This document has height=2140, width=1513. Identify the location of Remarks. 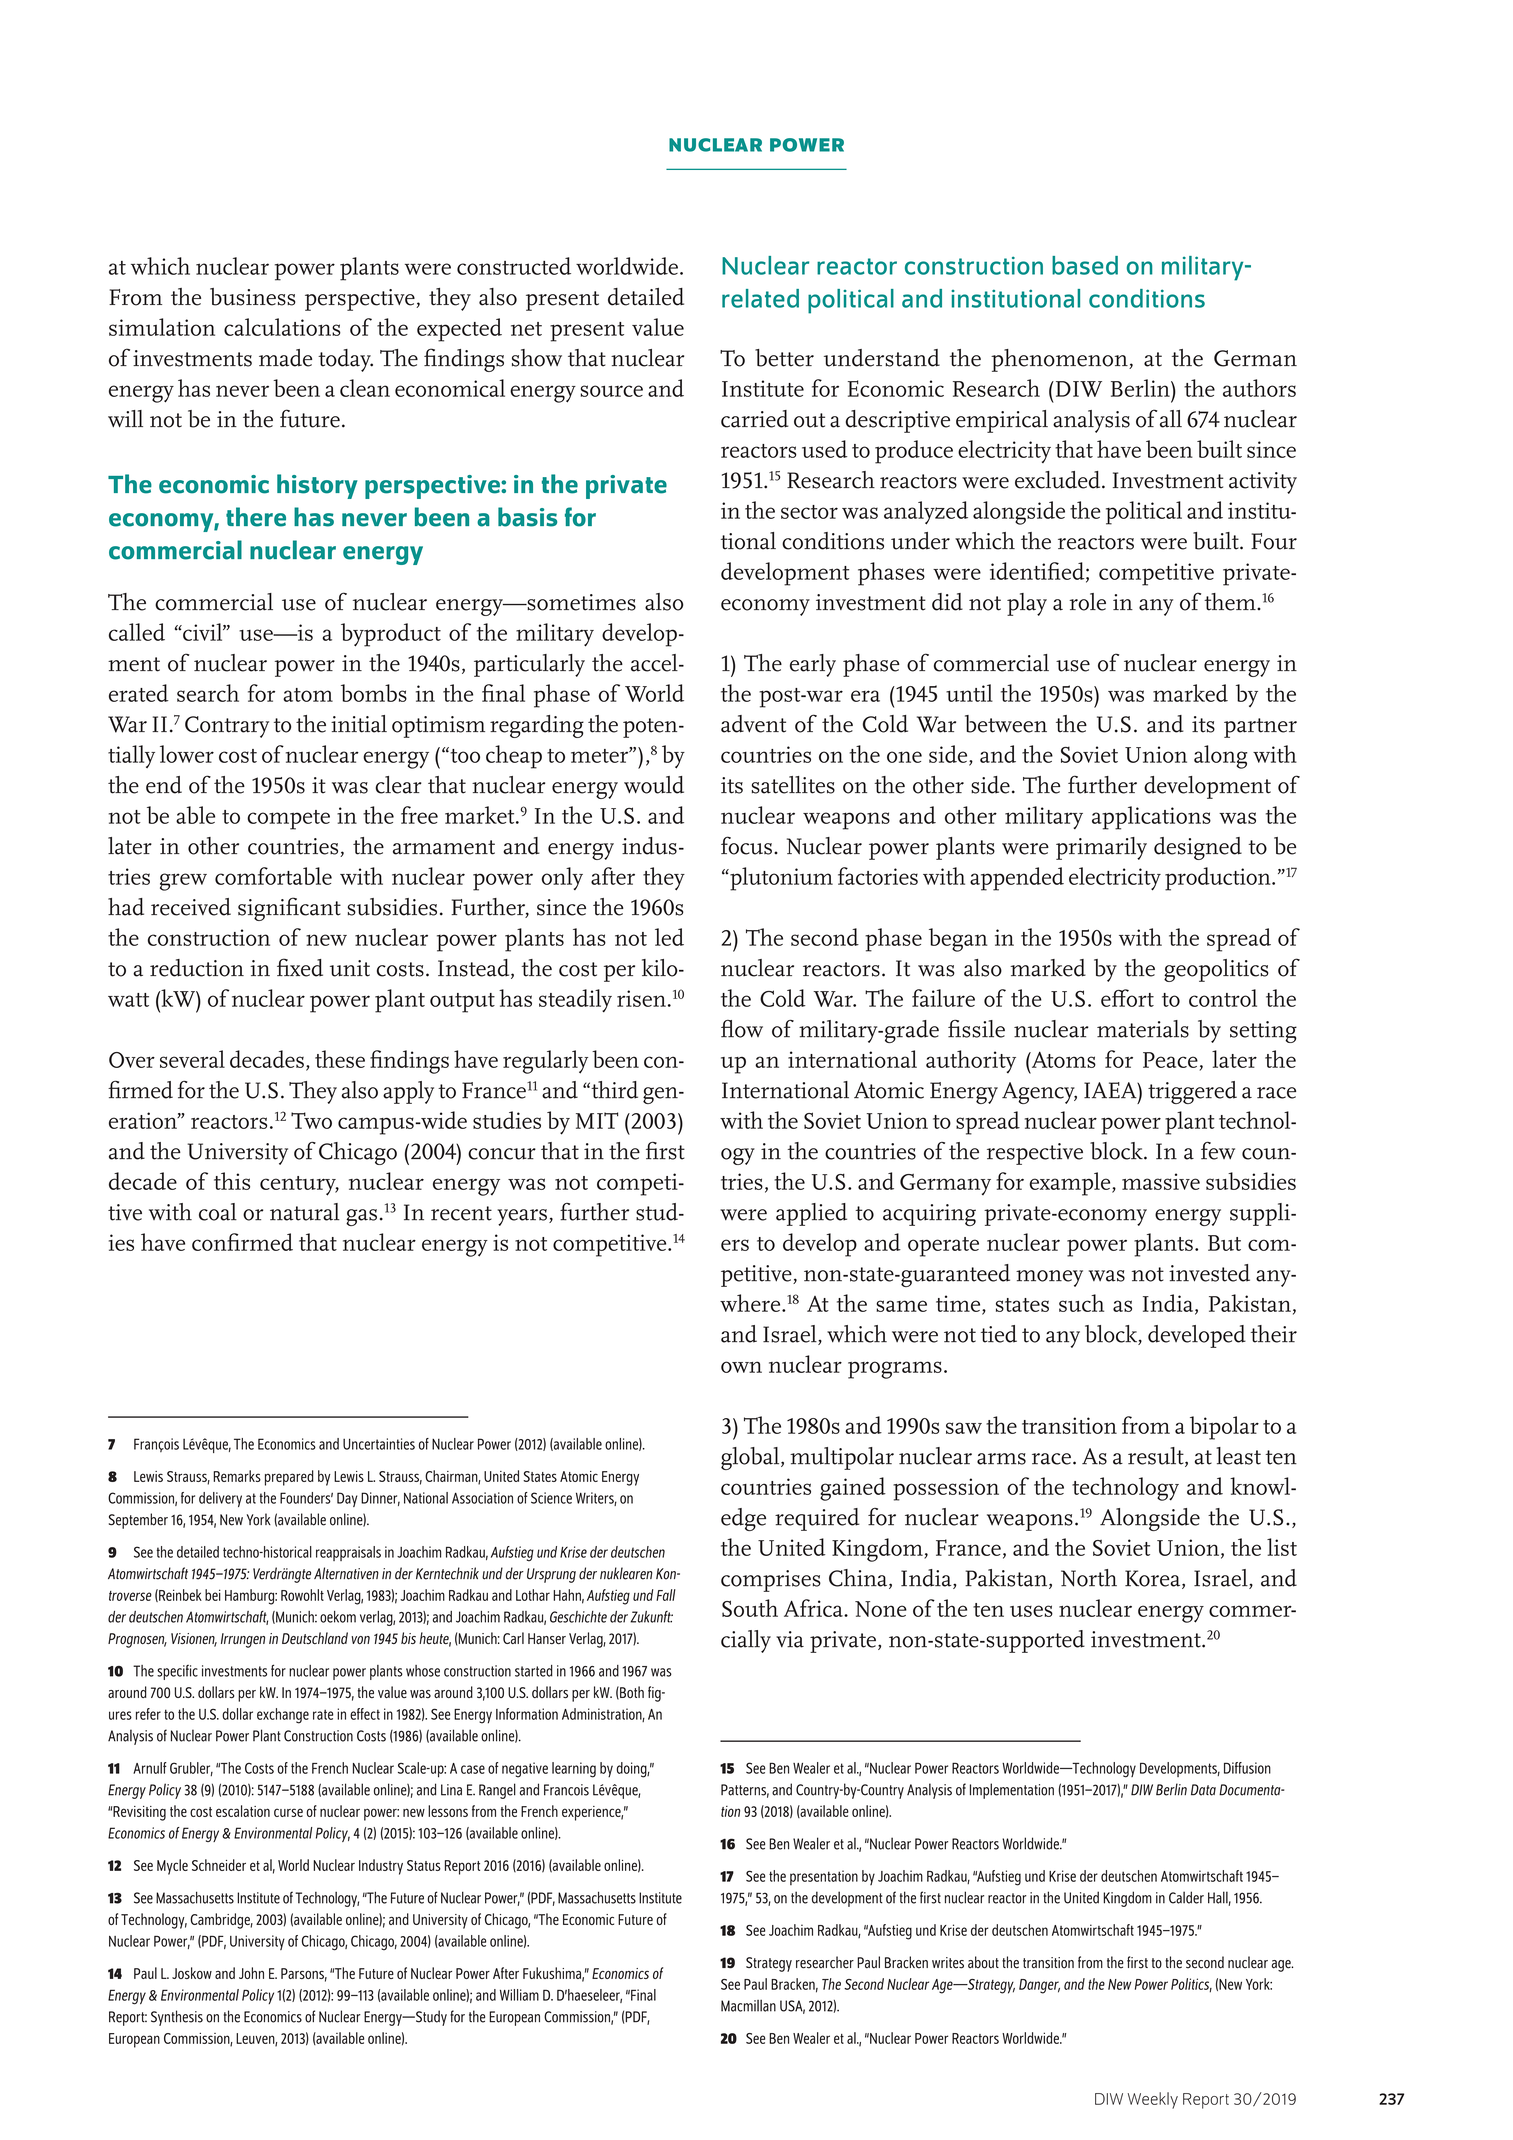
(237, 1476).
